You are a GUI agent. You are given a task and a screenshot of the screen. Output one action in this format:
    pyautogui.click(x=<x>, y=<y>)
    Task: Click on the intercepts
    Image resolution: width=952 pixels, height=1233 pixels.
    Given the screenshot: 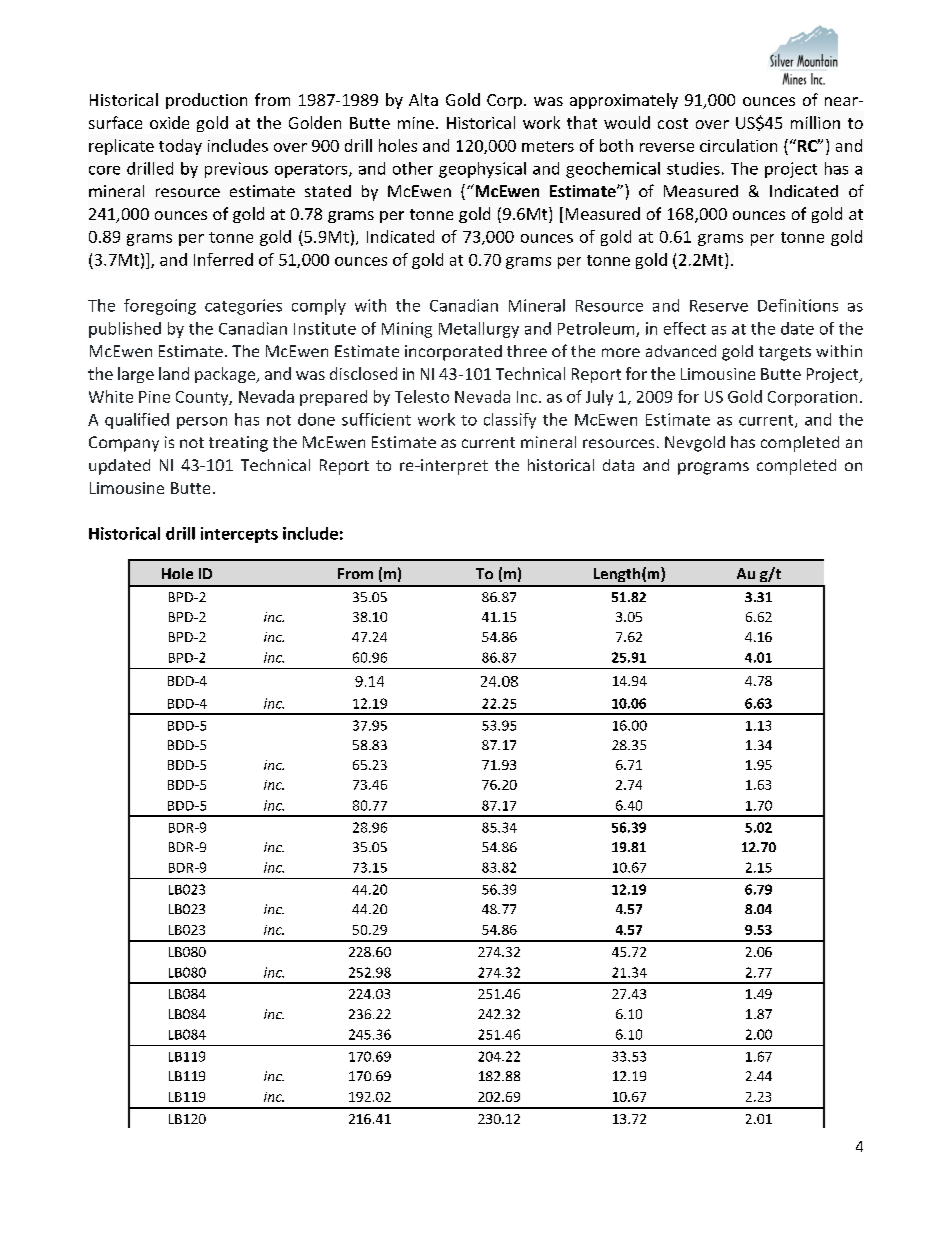 What is the action you would take?
    pyautogui.click(x=239, y=535)
